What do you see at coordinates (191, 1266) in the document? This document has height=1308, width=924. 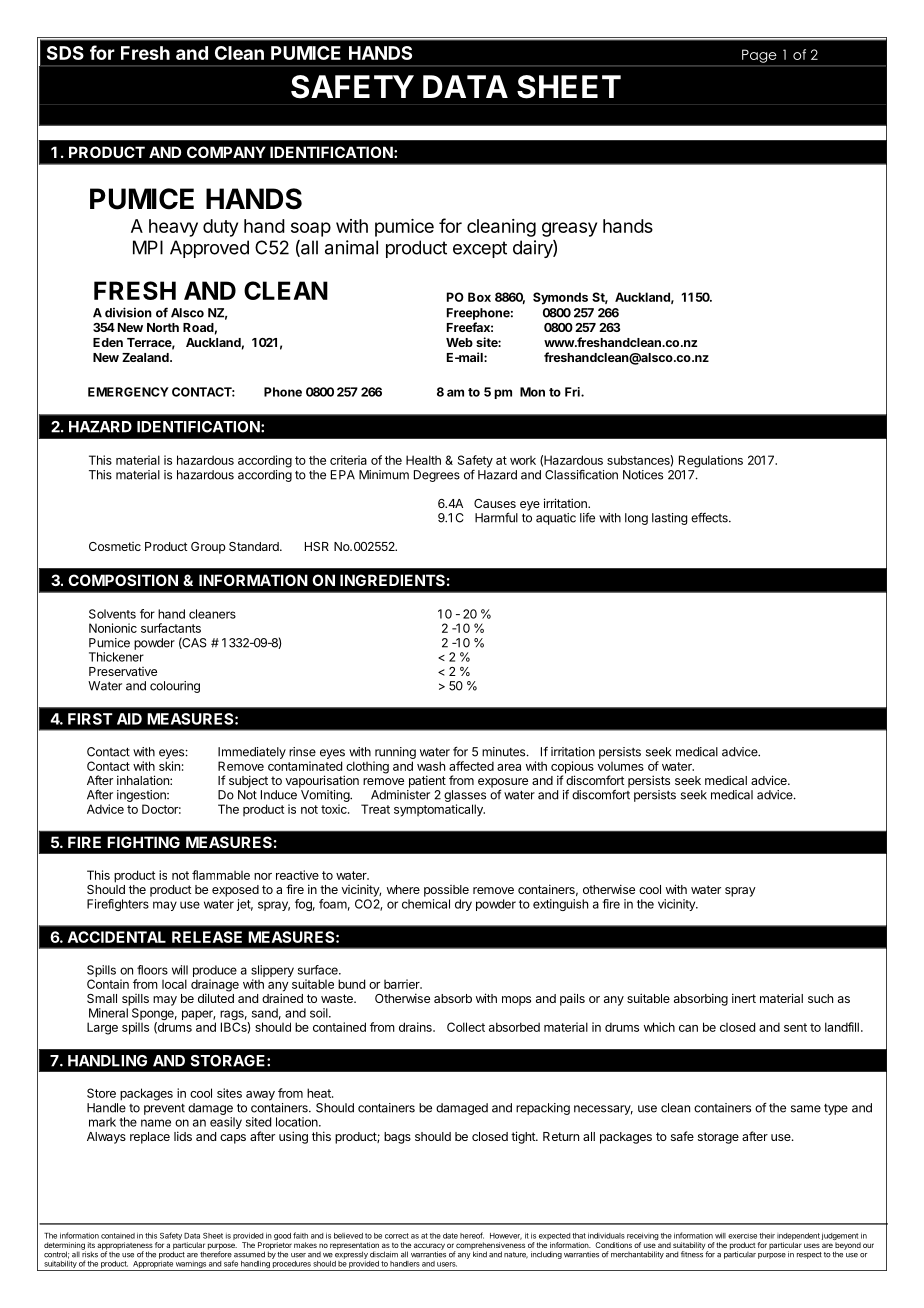 I see `warnings` at bounding box center [191, 1266].
